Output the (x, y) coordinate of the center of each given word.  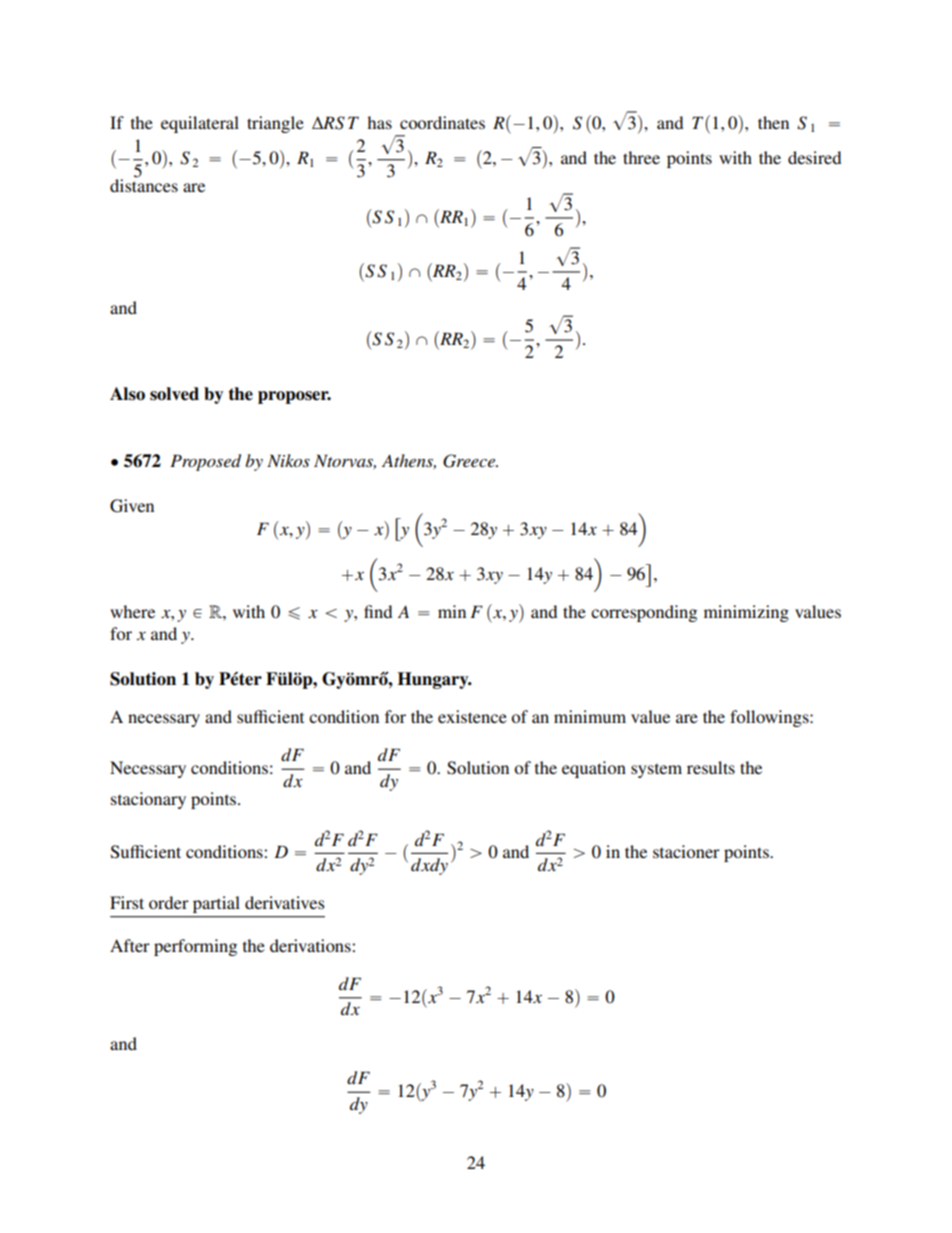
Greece (470, 461)
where (132, 611)
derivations (311, 945)
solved (174, 394)
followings (770, 718)
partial (216, 904)
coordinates (442, 122)
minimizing (746, 613)
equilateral (200, 124)
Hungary (434, 680)
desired (814, 157)
